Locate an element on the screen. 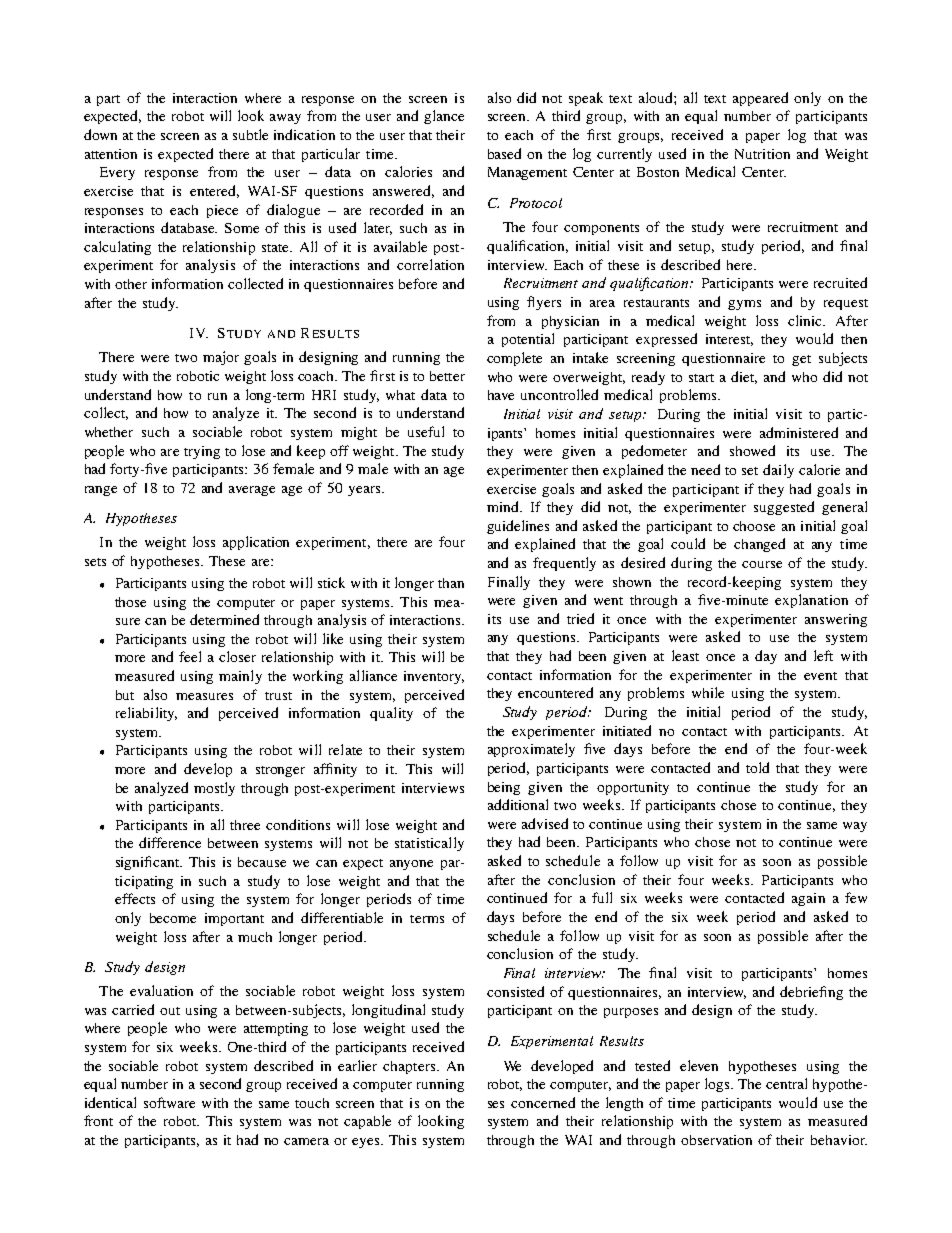 The image size is (952, 1233). better is located at coordinates (447, 376).
